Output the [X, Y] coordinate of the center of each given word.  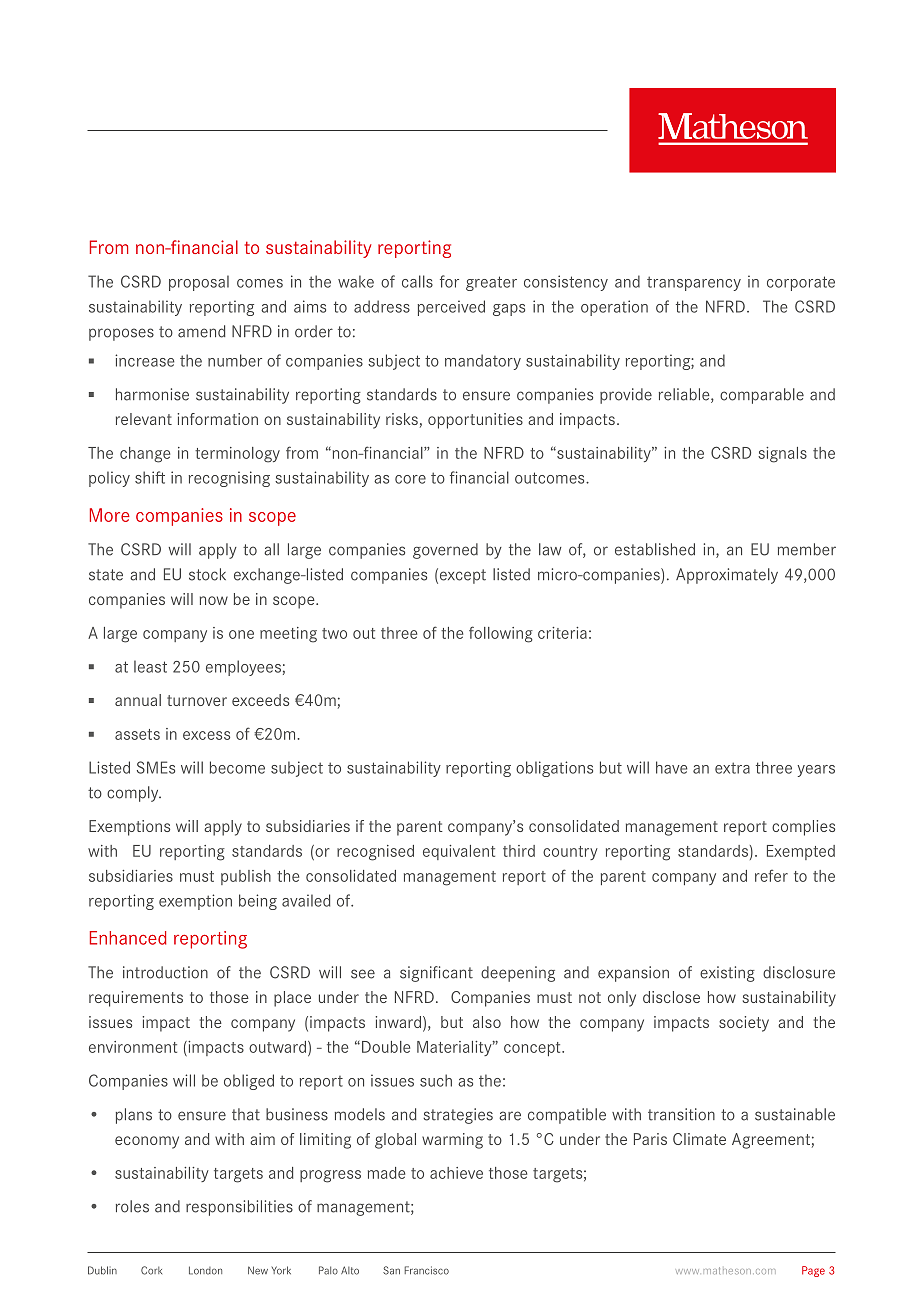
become [237, 767]
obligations [554, 769]
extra [732, 768]
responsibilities [239, 1208]
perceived [451, 308]
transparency [694, 283]
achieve [456, 1173]
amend [202, 331]
